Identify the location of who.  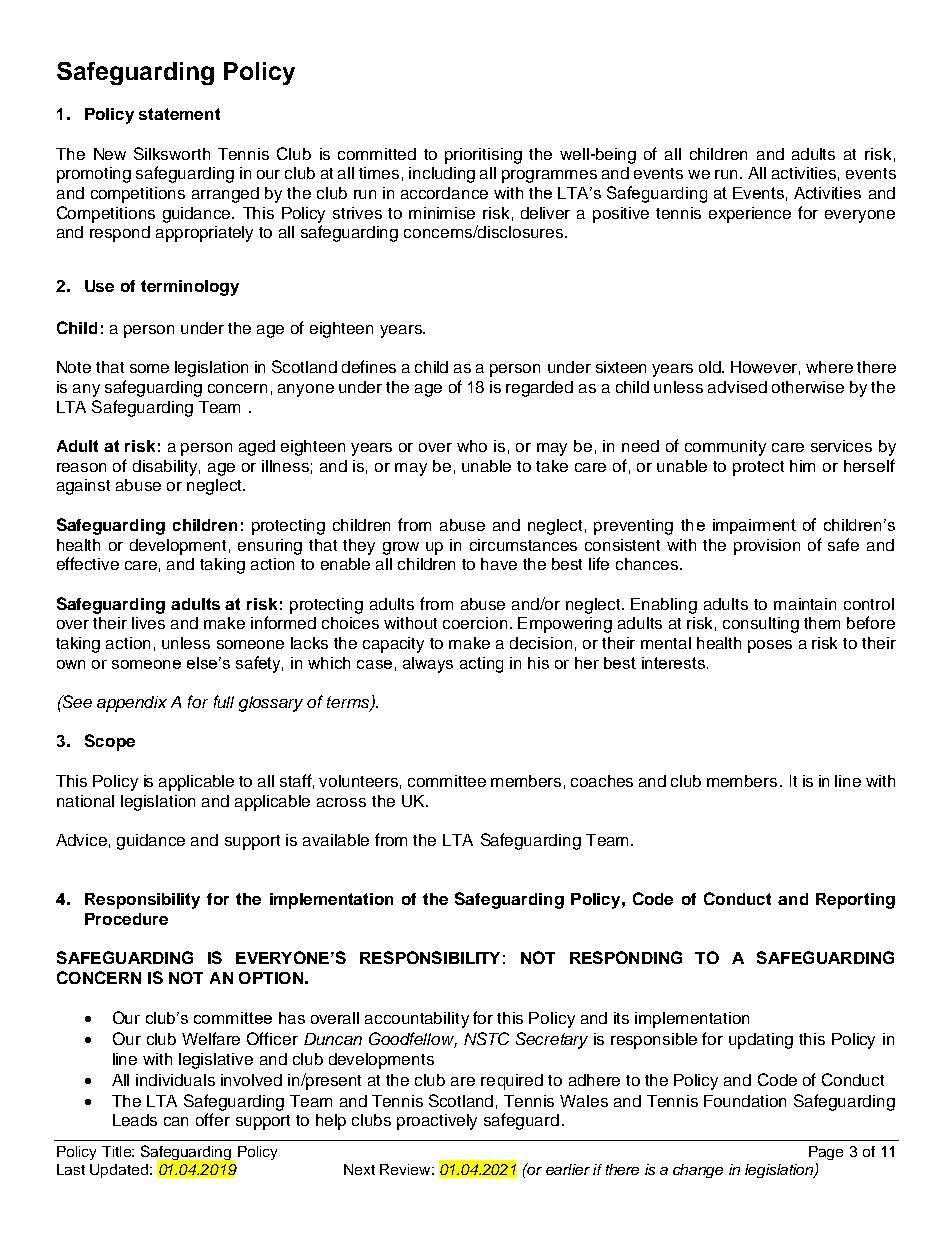
(472, 446).
